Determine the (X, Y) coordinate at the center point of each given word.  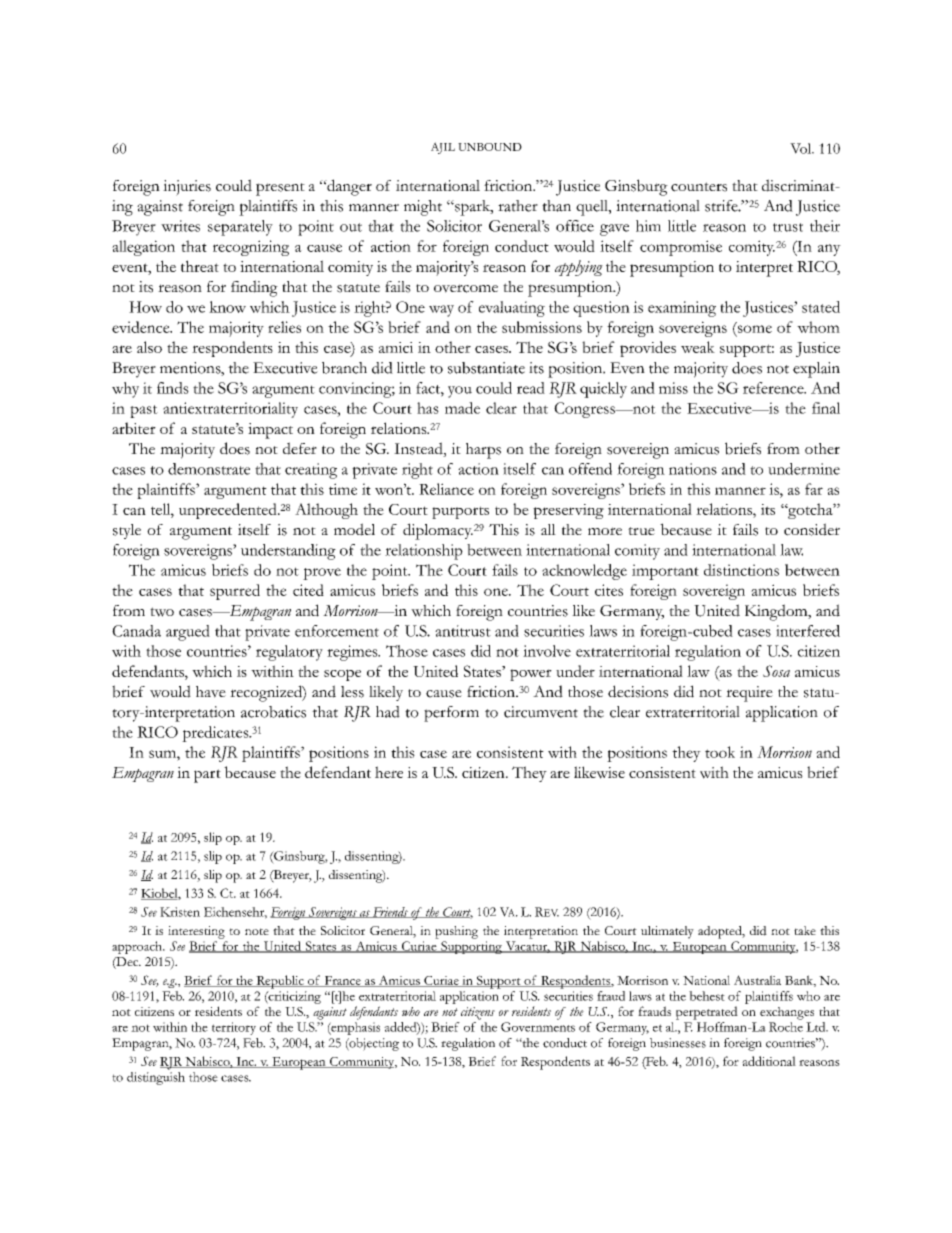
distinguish (156, 1078)
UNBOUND (490, 147)
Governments (538, 1027)
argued (188, 633)
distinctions (741, 570)
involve (547, 651)
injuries (187, 188)
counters (699, 187)
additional (769, 1061)
